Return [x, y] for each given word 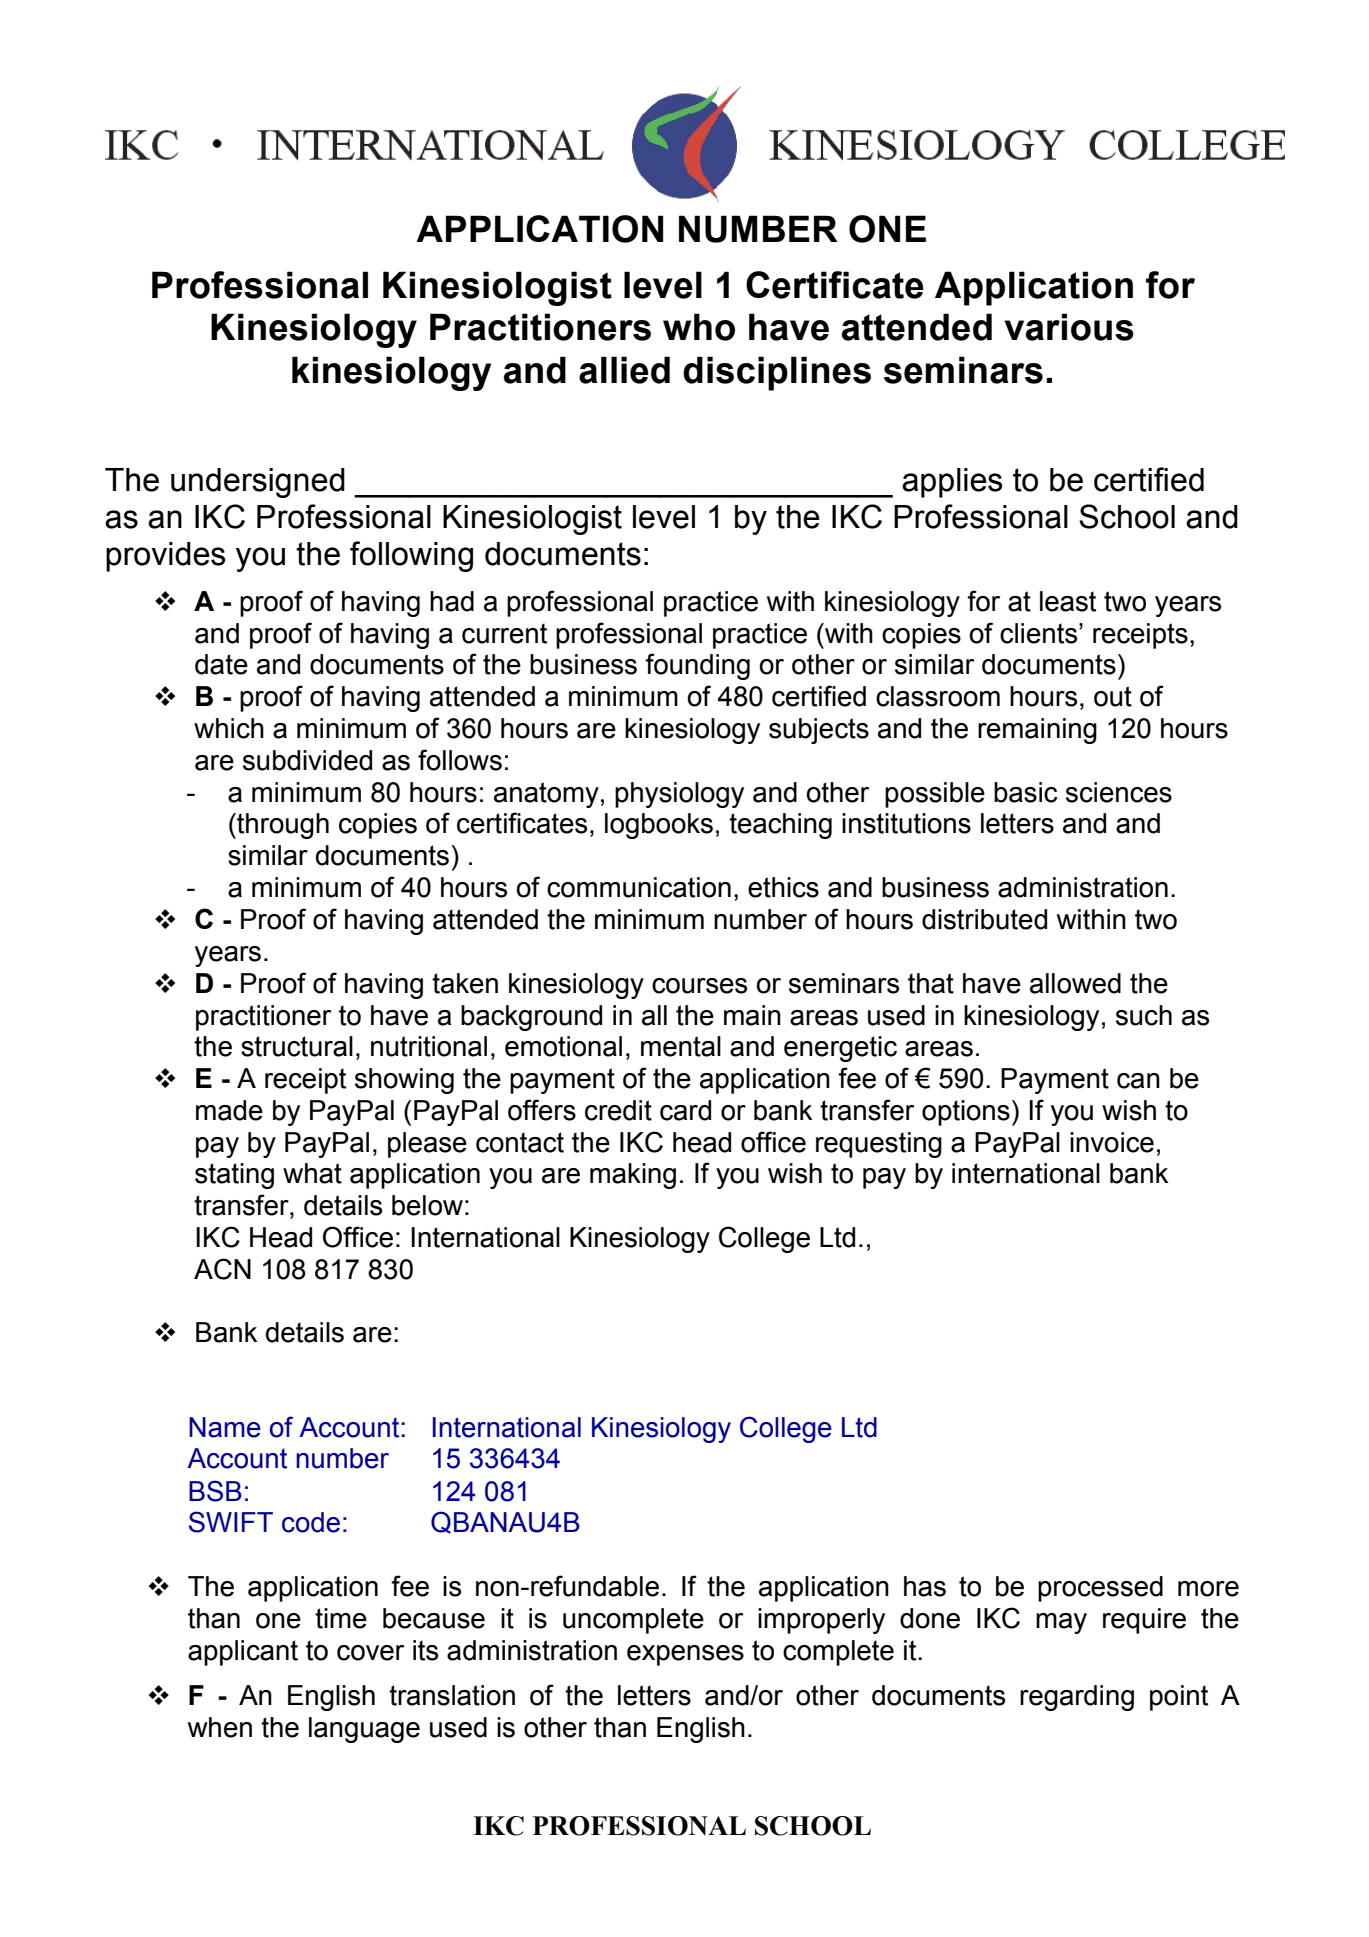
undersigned [258, 483]
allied [624, 370]
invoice [1112, 1142]
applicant [243, 1653]
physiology [679, 795]
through [282, 826]
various [1069, 327]
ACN [222, 1269]
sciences [1119, 792]
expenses [685, 1655]
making [633, 1176]
